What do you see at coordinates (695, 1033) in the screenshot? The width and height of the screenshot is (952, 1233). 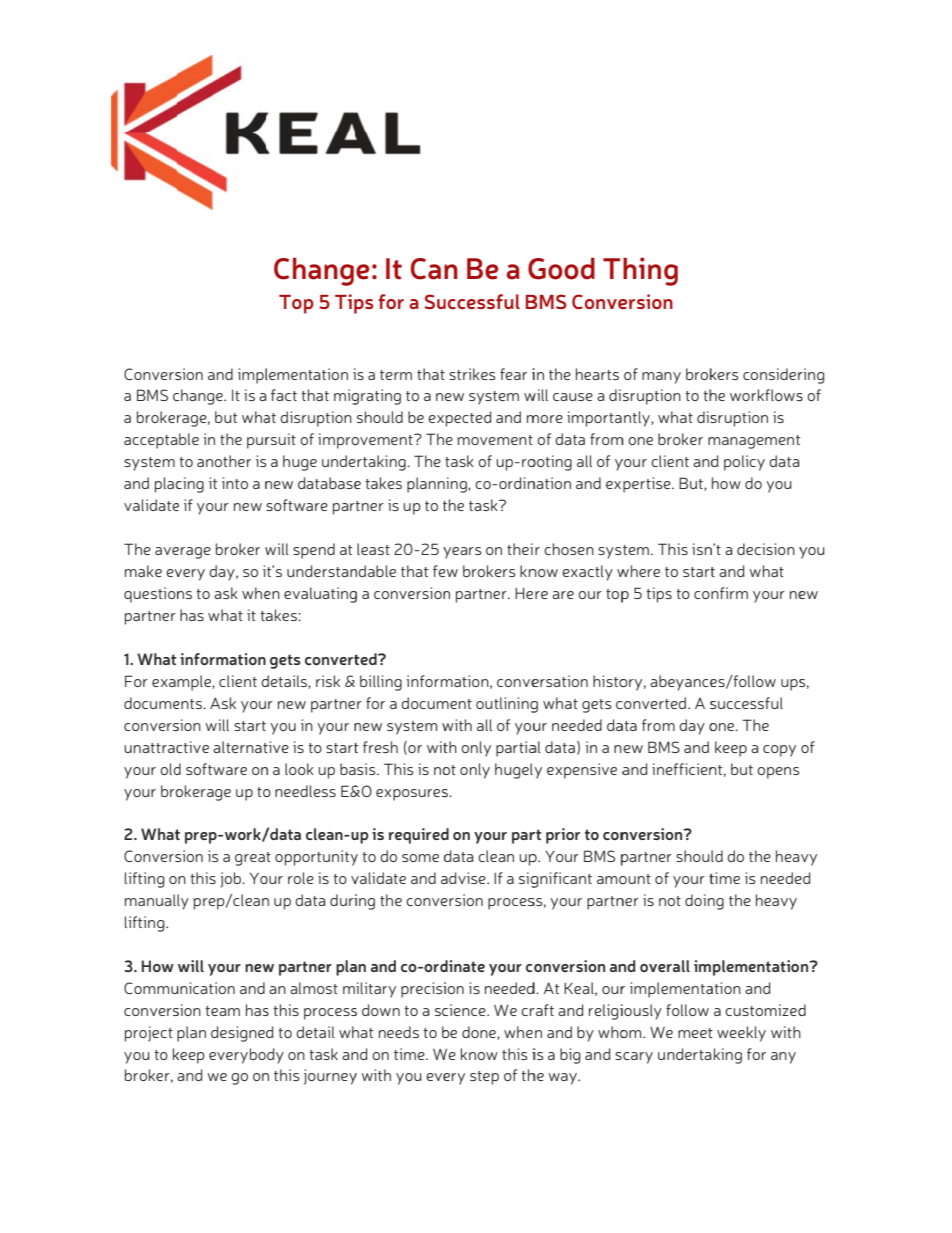 I see `meet` at bounding box center [695, 1033].
